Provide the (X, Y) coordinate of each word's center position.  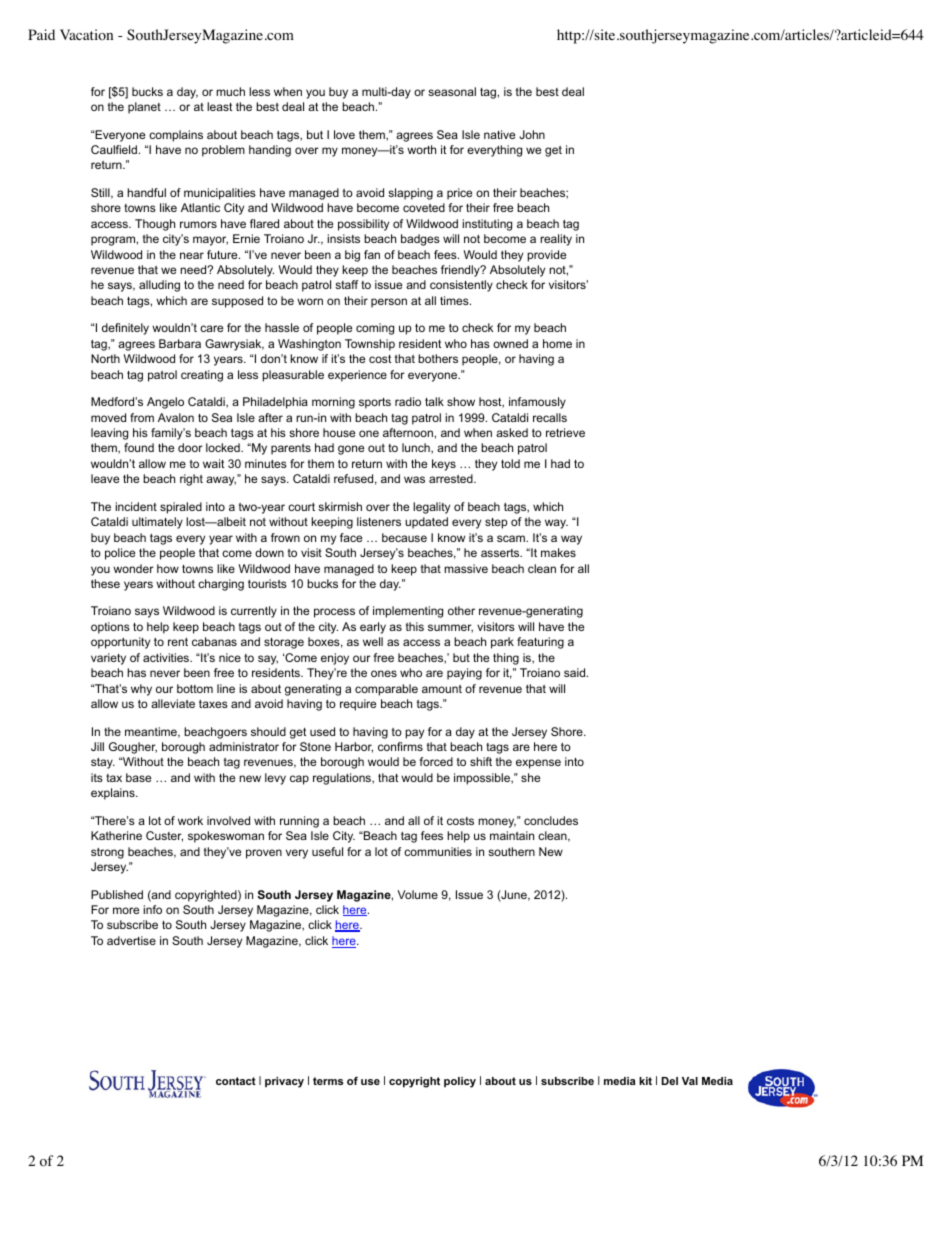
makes (558, 552)
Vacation (86, 35)
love (344, 134)
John (532, 134)
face (351, 537)
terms (328, 1081)
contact (236, 1081)
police (120, 554)
